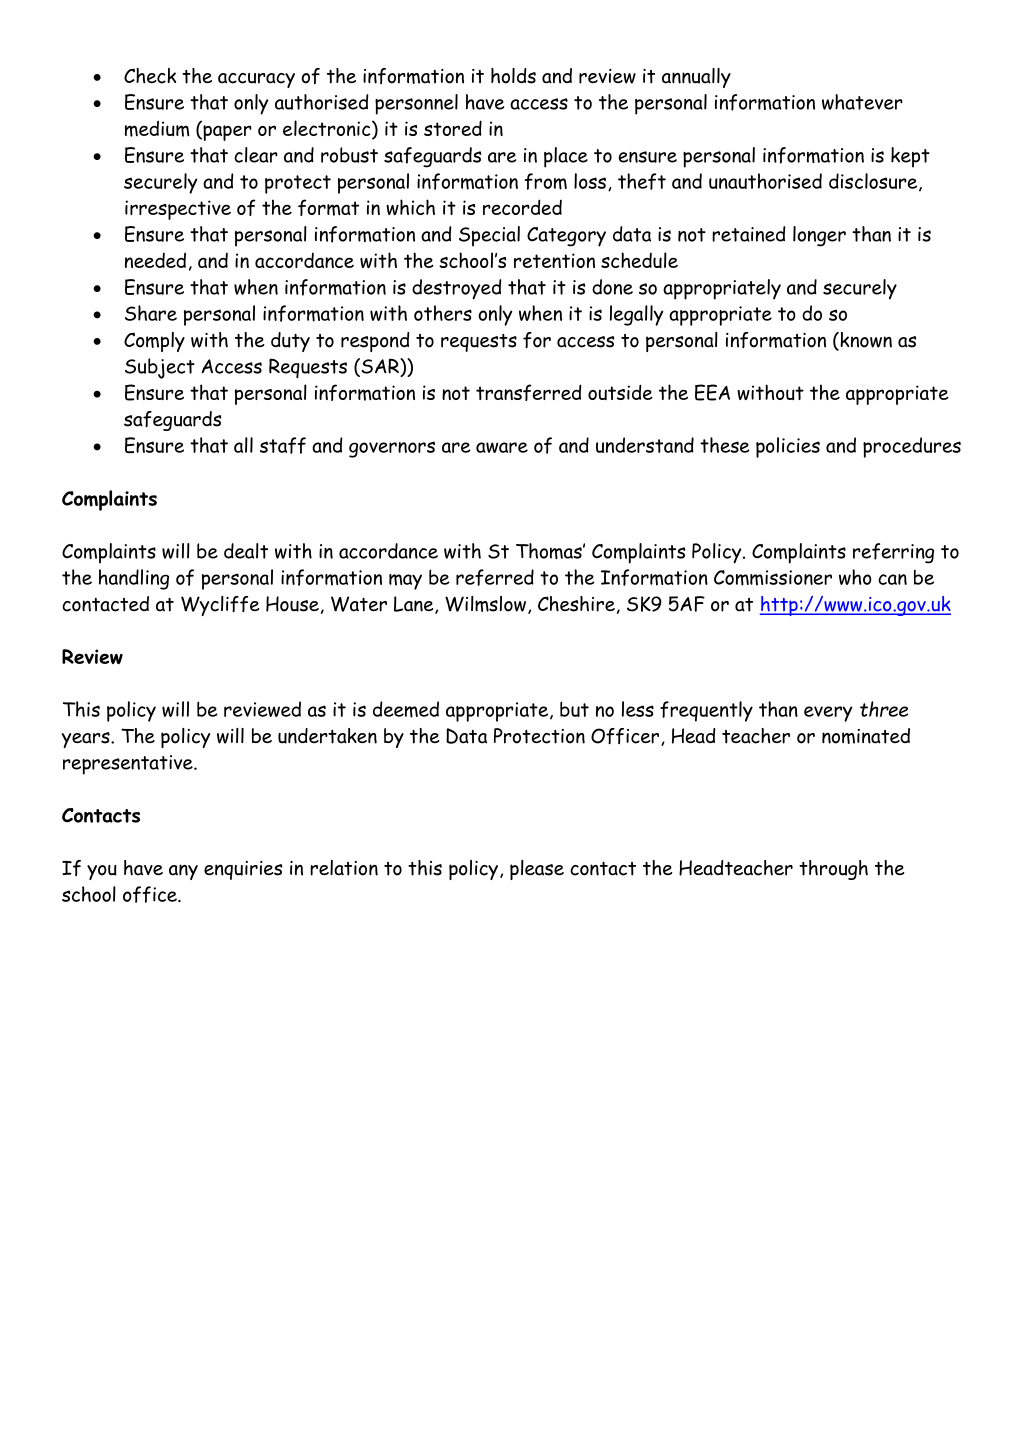 The height and width of the screenshot is (1450, 1024). What do you see at coordinates (828, 714) in the screenshot?
I see `every` at bounding box center [828, 714].
